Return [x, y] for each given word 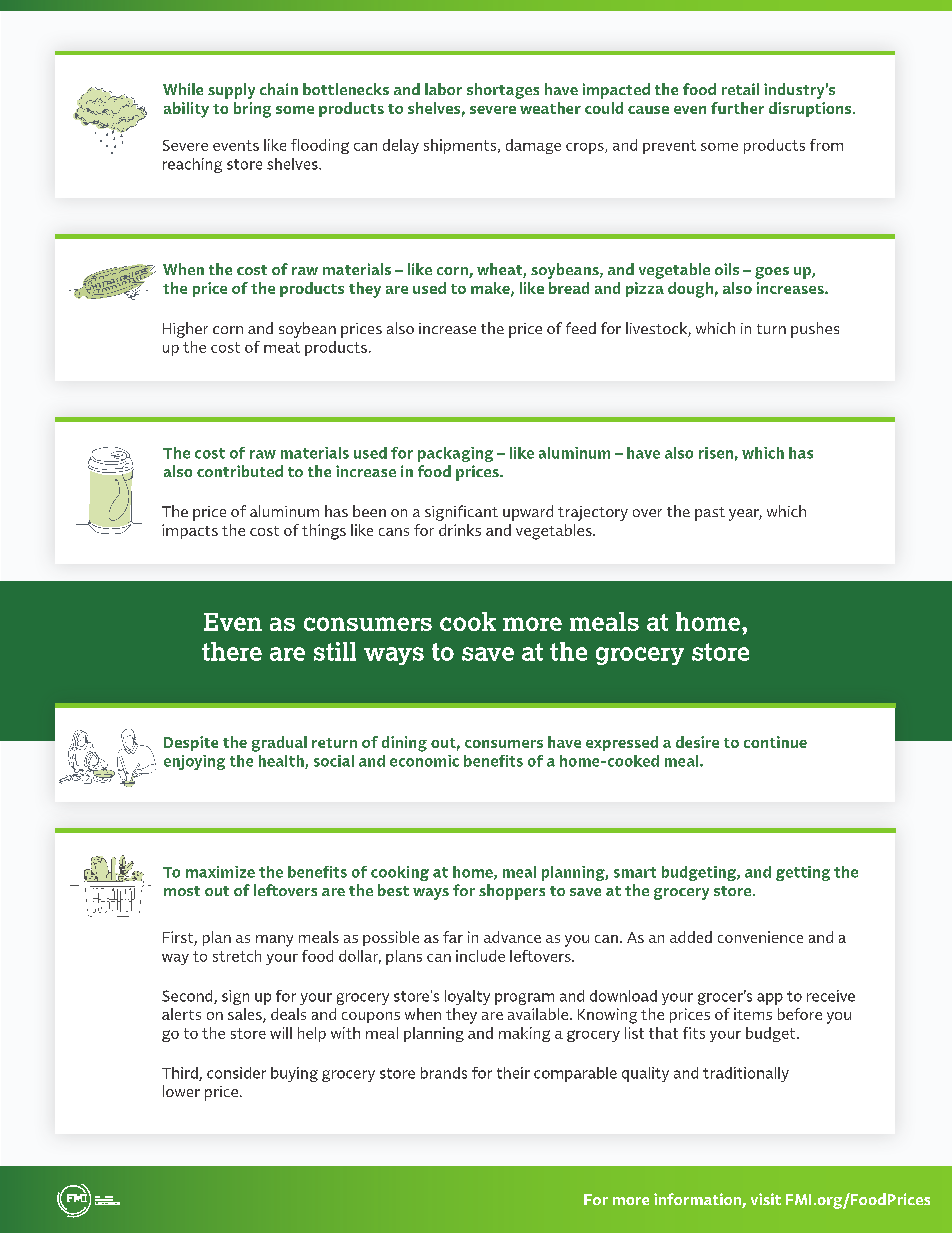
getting [803, 873]
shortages [503, 91]
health [282, 762]
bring [252, 110]
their [513, 1073]
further [737, 108]
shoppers [512, 892]
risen [716, 453]
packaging [455, 454]
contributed [240, 471]
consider [236, 1073]
